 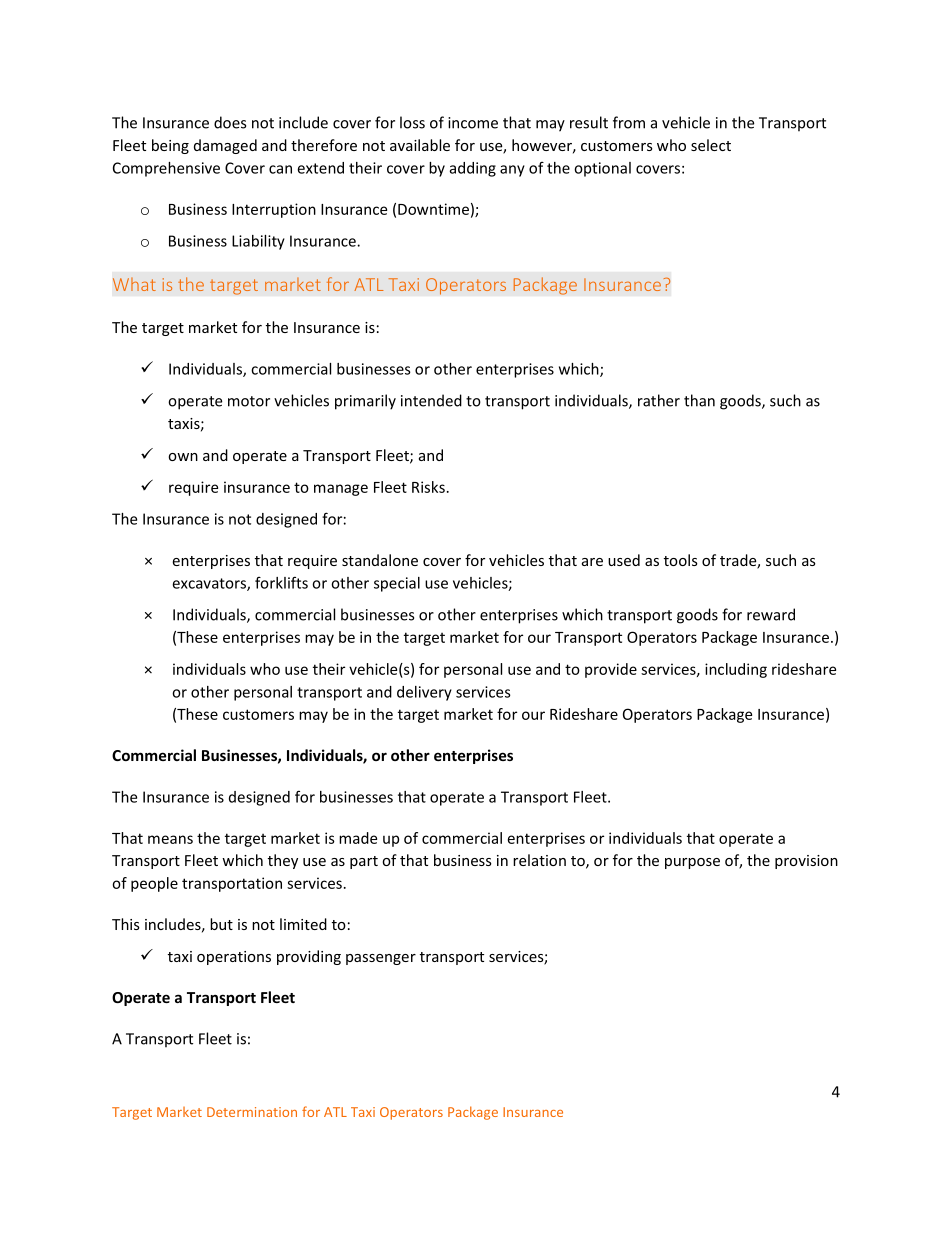 I want to click on select, so click(x=711, y=145).
